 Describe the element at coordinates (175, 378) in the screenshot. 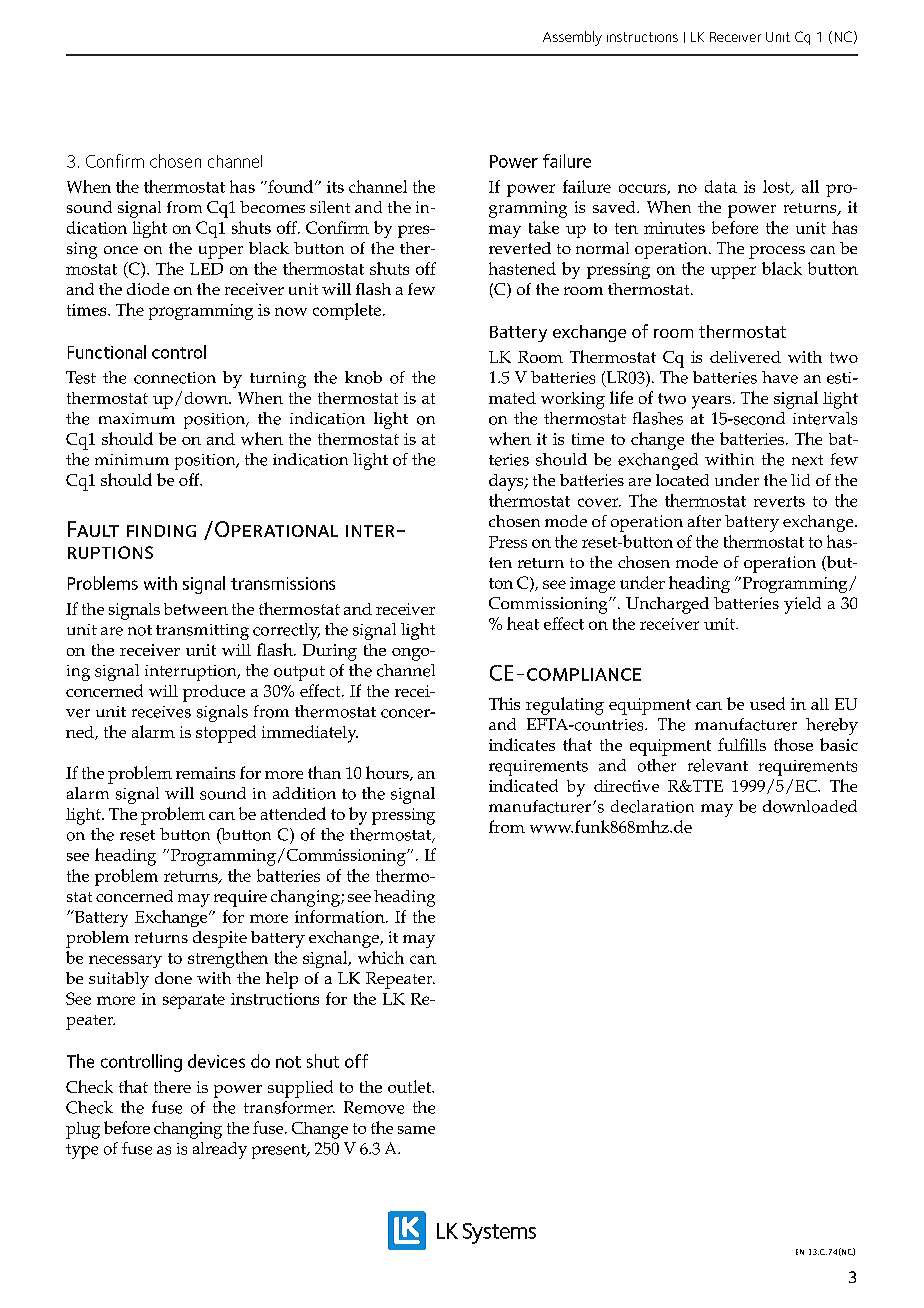

I see `connection` at that location.
